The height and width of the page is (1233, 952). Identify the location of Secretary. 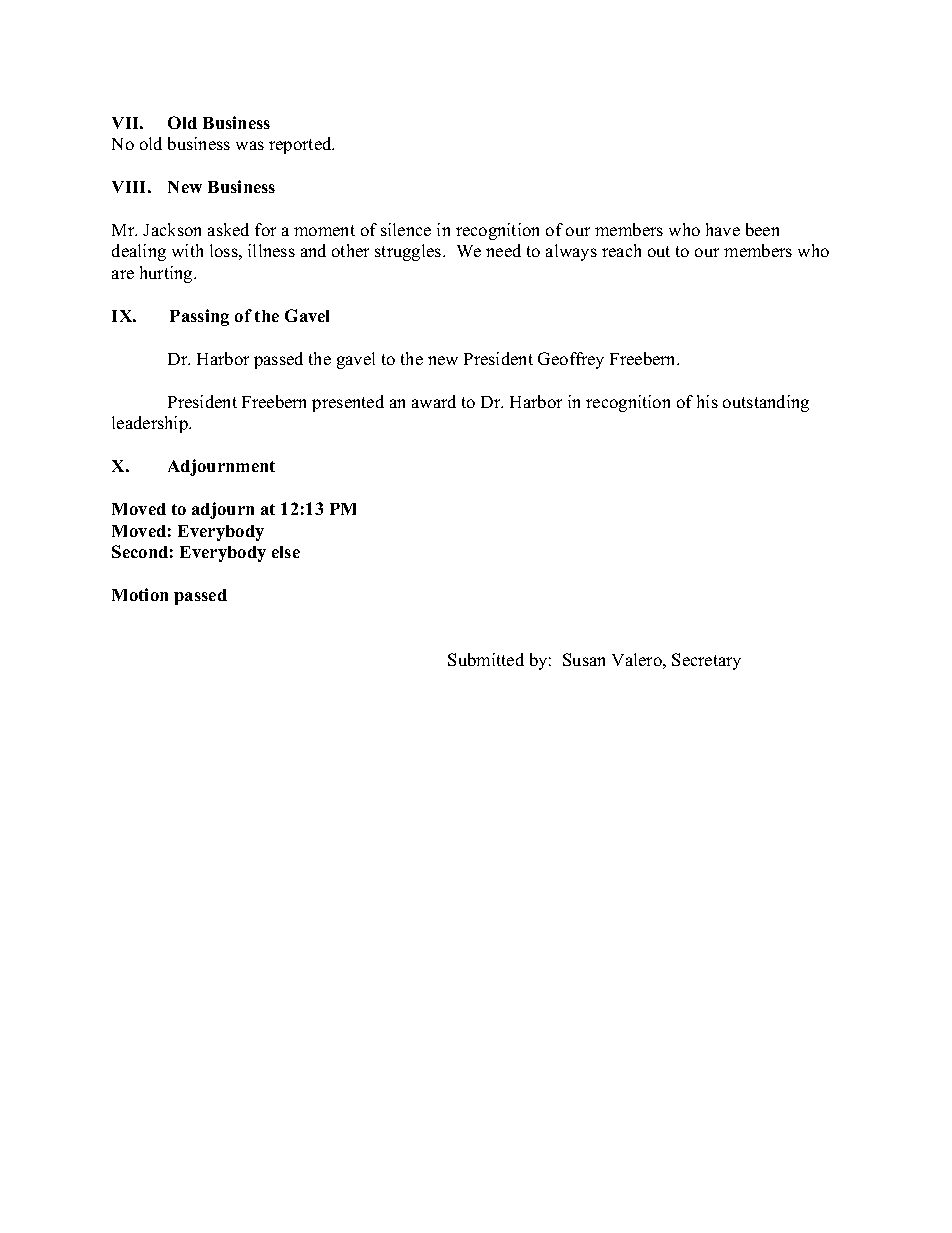
(706, 661).
